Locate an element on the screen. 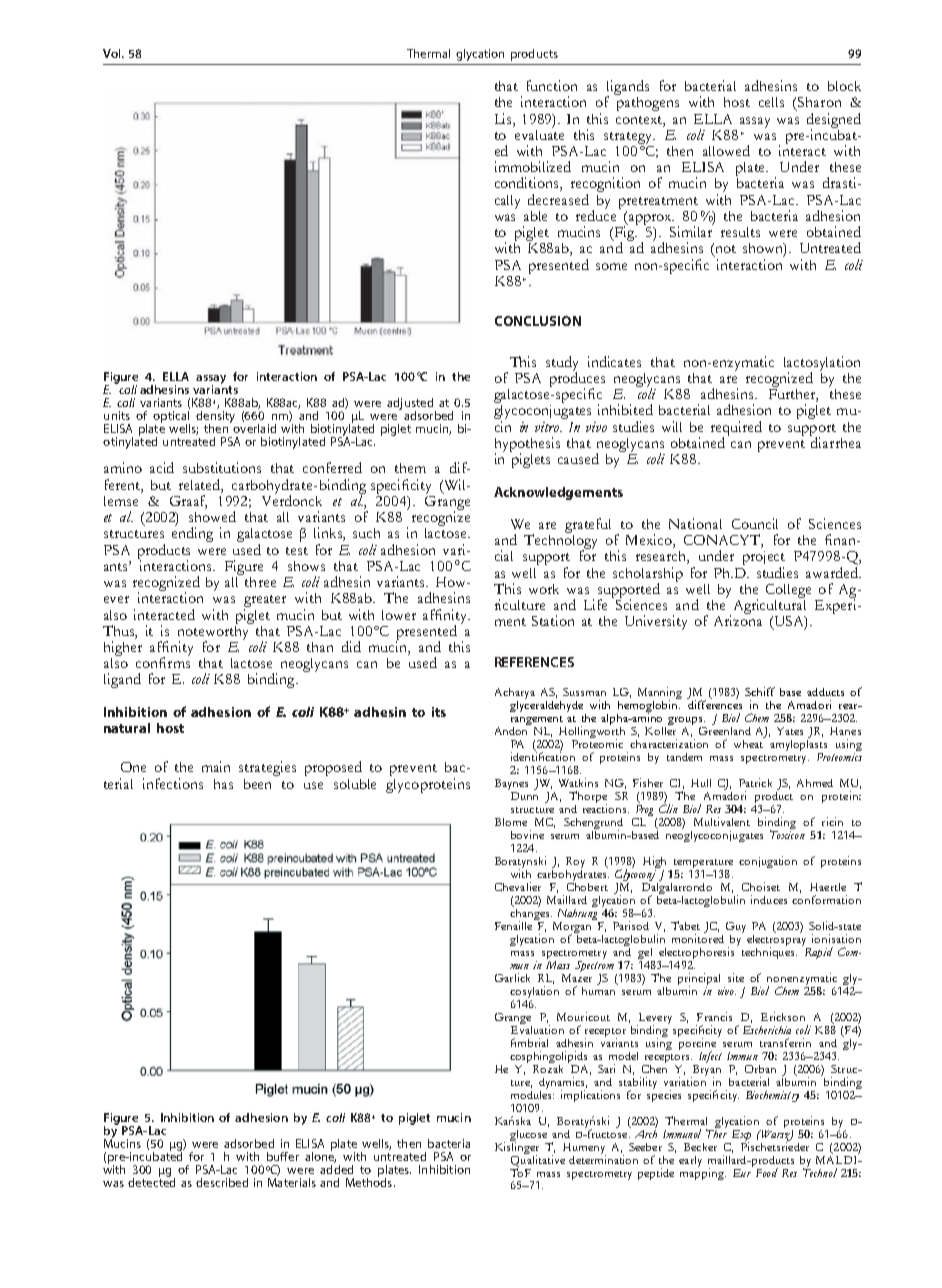 The height and width of the screenshot is (1288, 942). required is located at coordinates (736, 429).
